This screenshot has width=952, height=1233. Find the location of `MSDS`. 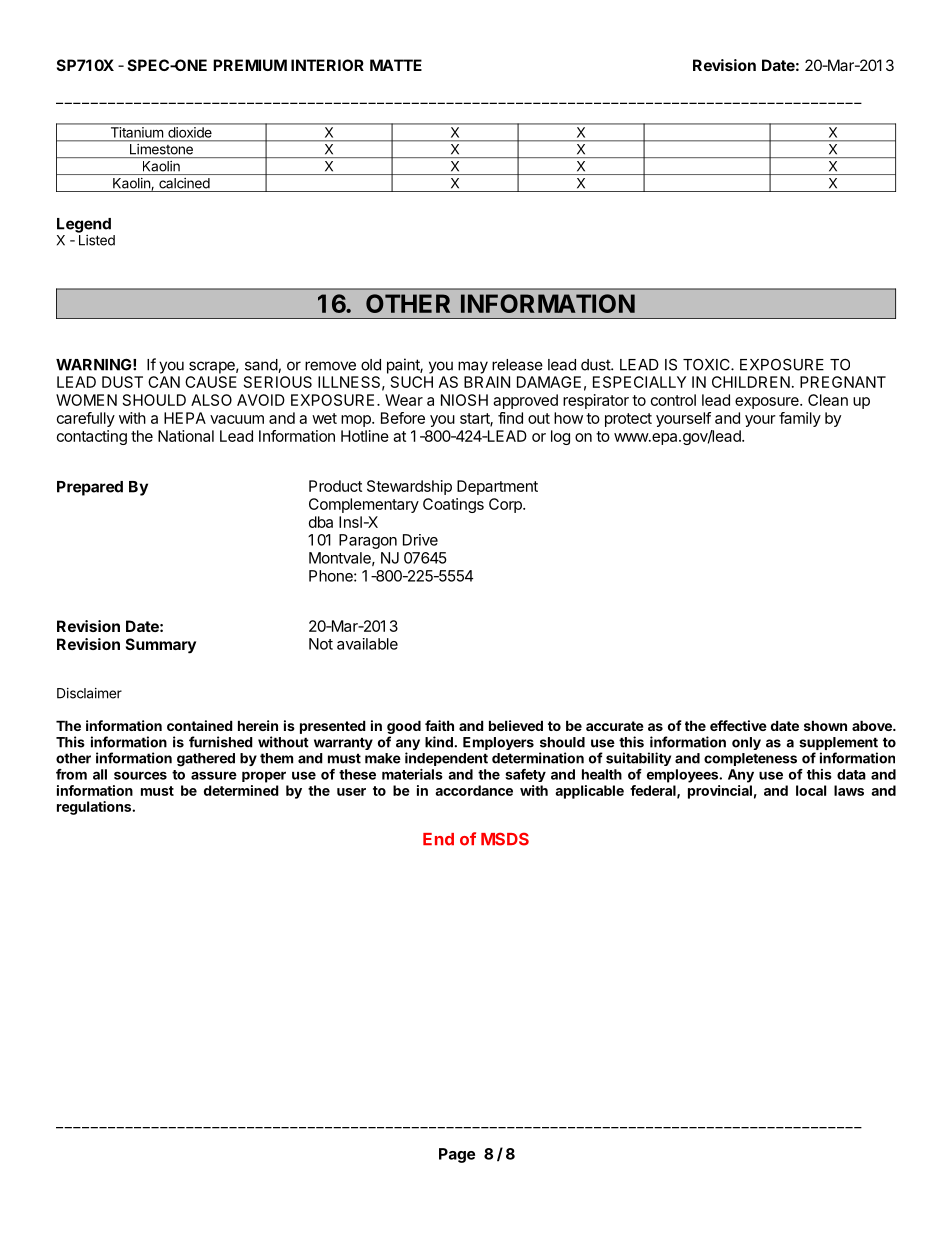

MSDS is located at coordinates (505, 839).
